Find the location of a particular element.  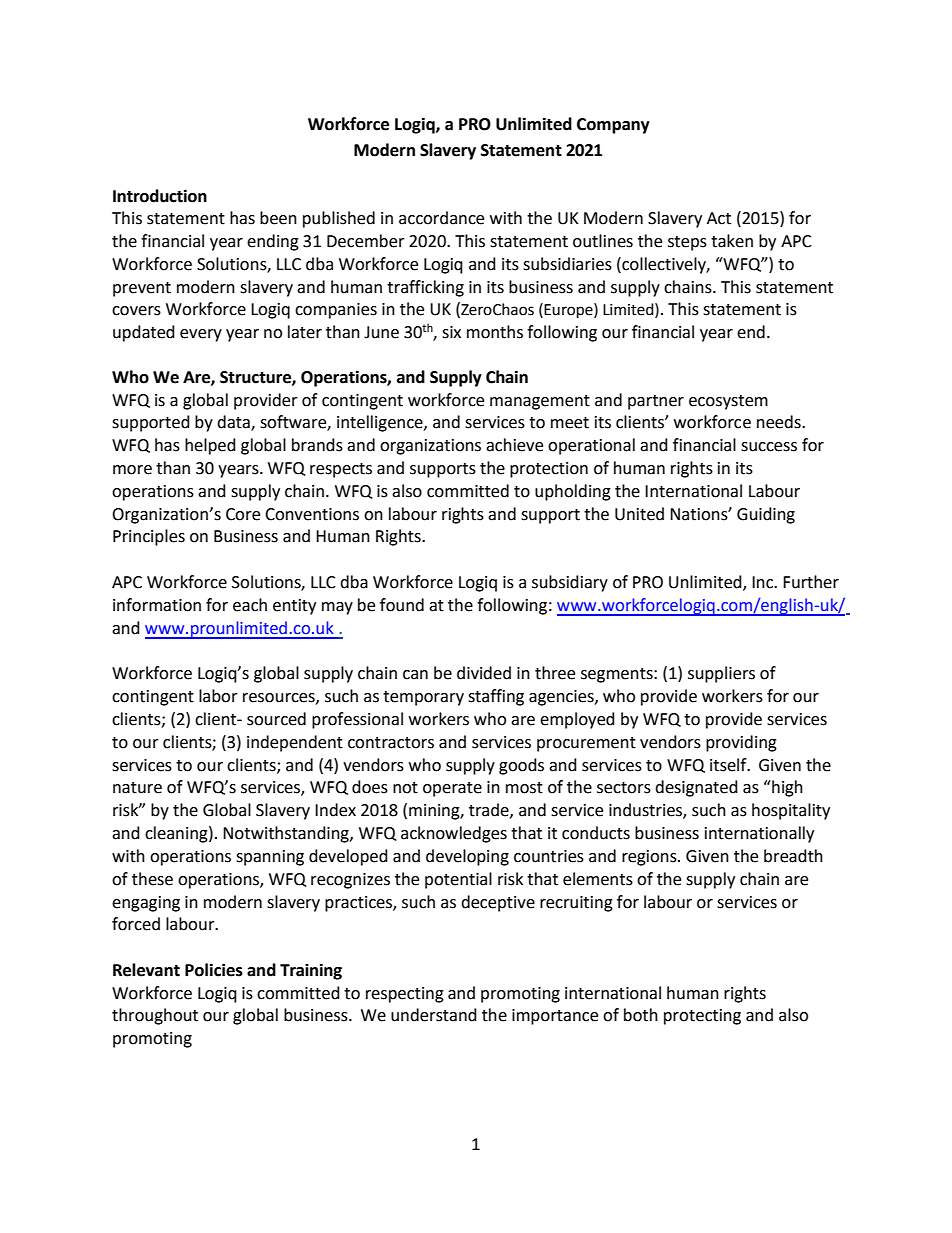

Company is located at coordinates (613, 126).
